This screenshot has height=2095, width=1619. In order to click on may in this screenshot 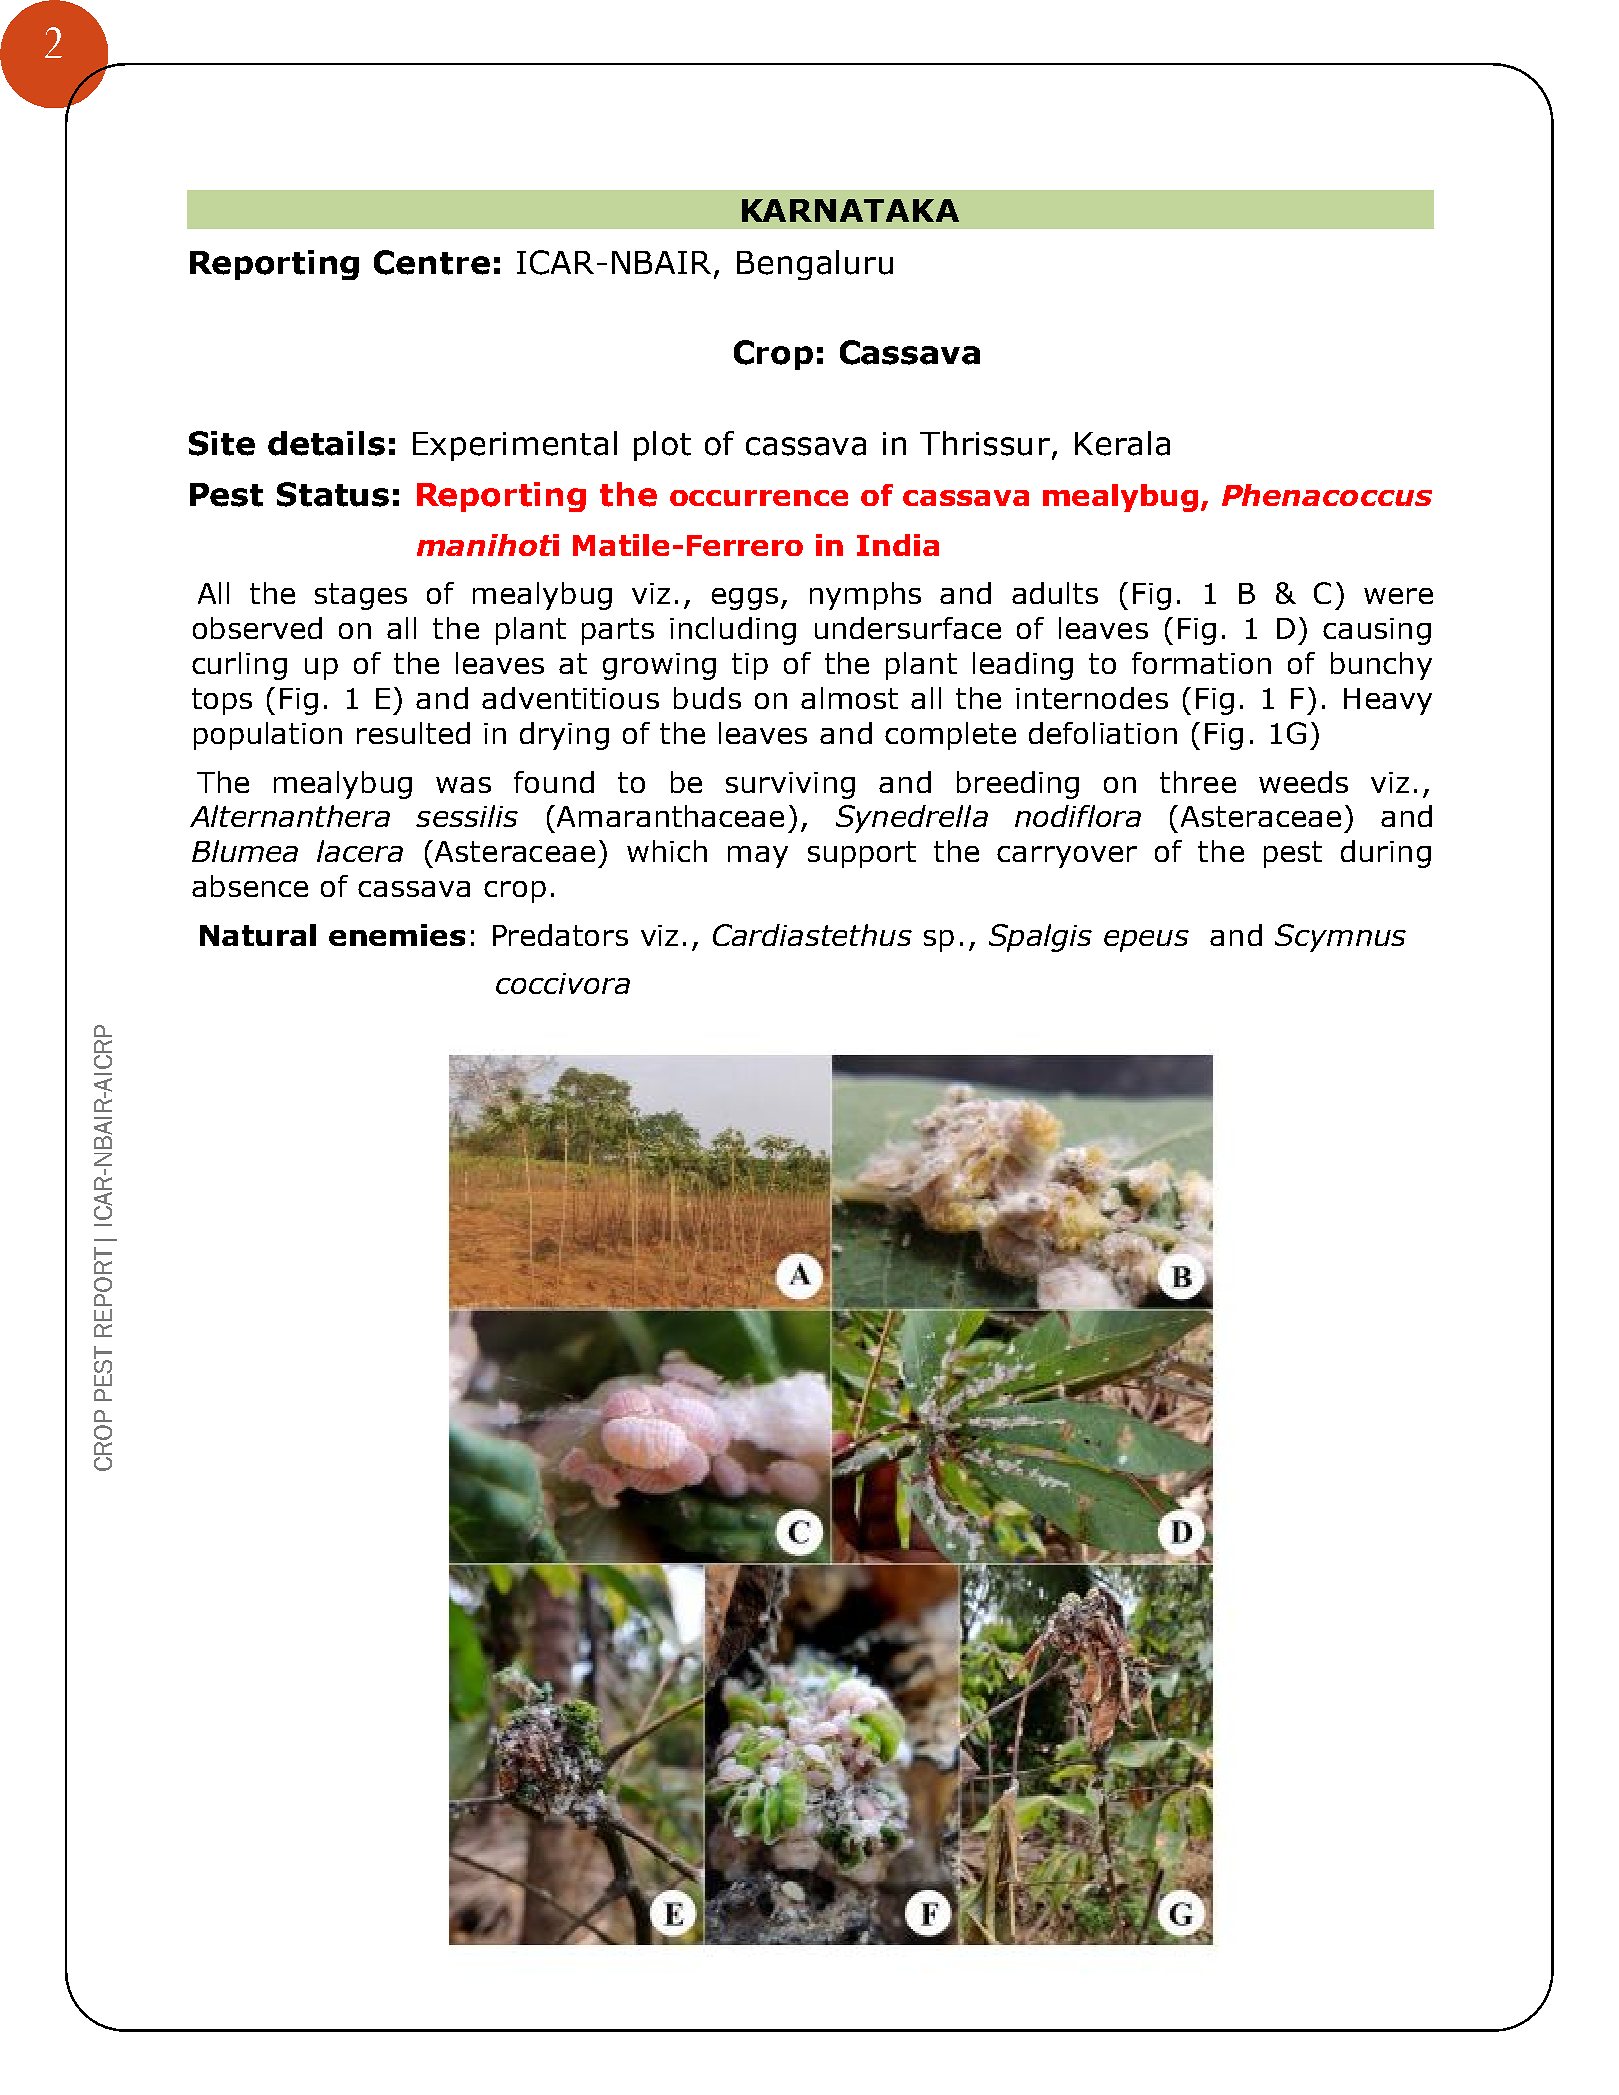, I will do `click(758, 857)`.
